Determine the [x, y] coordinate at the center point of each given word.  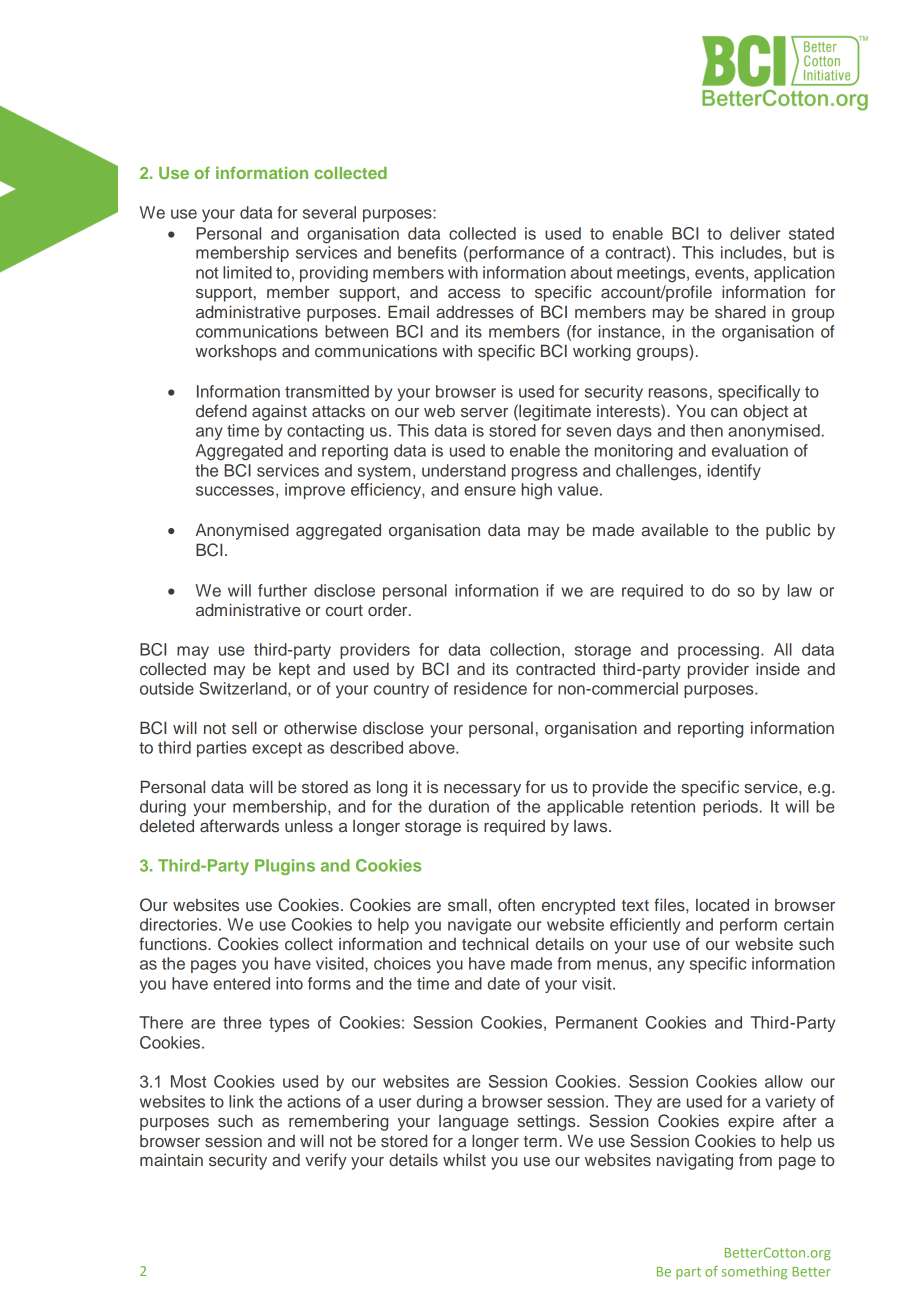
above [433, 747]
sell [244, 728]
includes [751, 252]
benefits [427, 252]
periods [730, 808]
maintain [171, 1160]
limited [247, 272]
